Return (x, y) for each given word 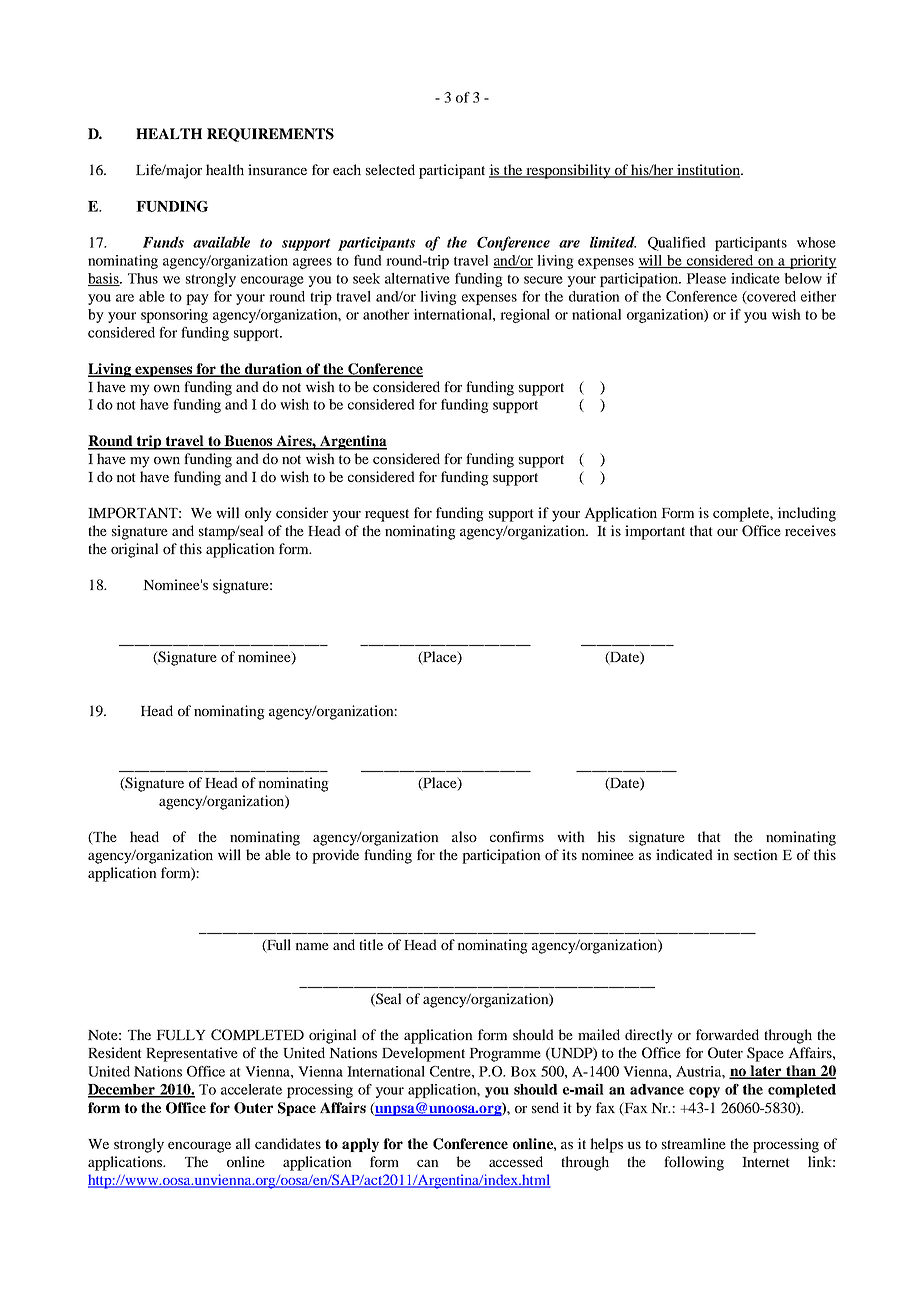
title (371, 944)
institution (708, 170)
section (756, 854)
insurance (277, 169)
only (258, 514)
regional (525, 316)
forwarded (727, 1034)
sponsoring (174, 316)
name (312, 946)
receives (810, 530)
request (387, 515)
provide (335, 856)
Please (706, 278)
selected (390, 169)
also (464, 836)
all (243, 1143)
